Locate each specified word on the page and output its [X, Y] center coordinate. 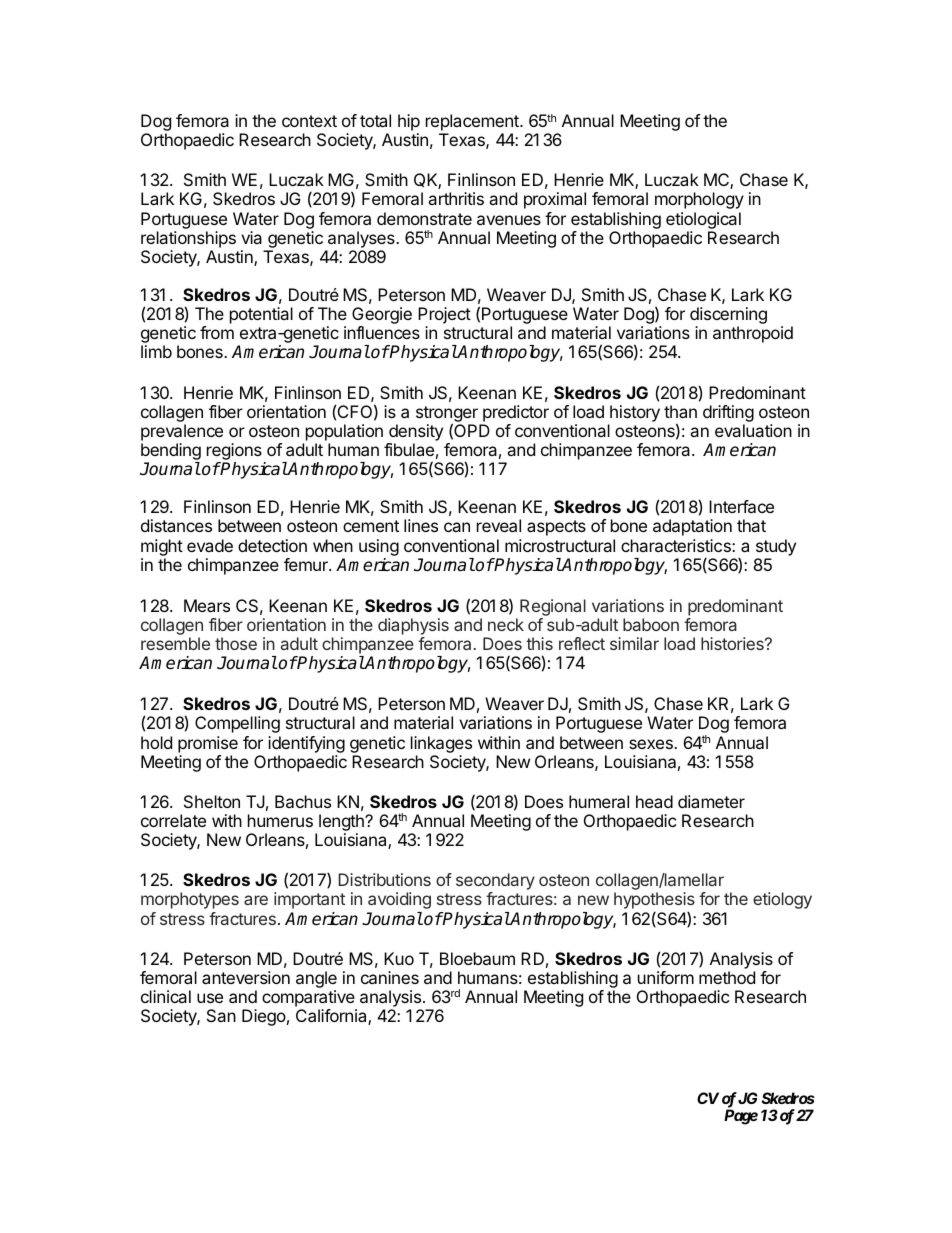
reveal [499, 525]
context [309, 121]
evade [210, 545]
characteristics [677, 545]
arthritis [456, 198]
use [210, 998]
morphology [699, 200]
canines [390, 977]
